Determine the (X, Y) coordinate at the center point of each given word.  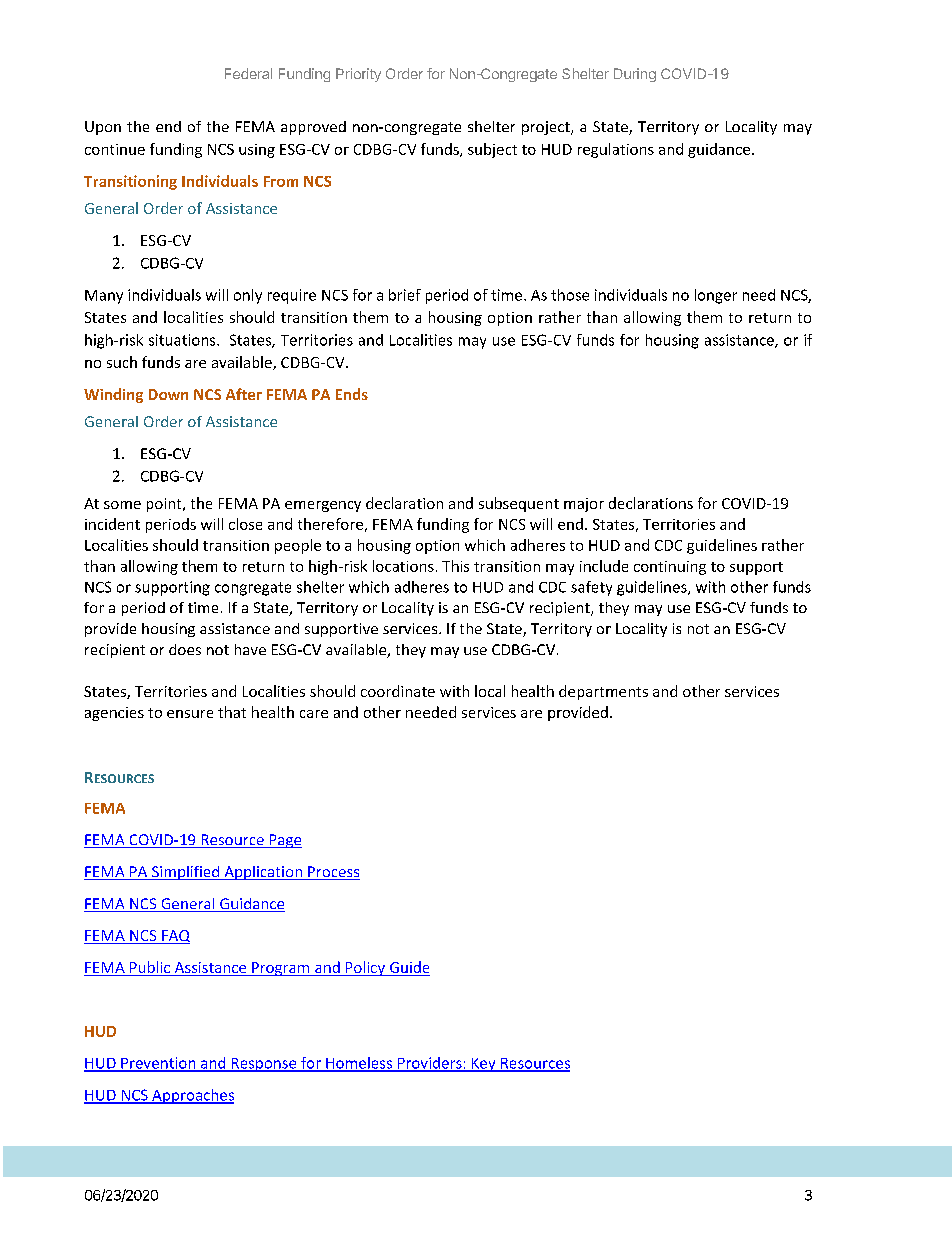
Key (484, 1065)
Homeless (359, 1064)
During (635, 75)
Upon (103, 128)
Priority (358, 75)
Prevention (158, 1064)
